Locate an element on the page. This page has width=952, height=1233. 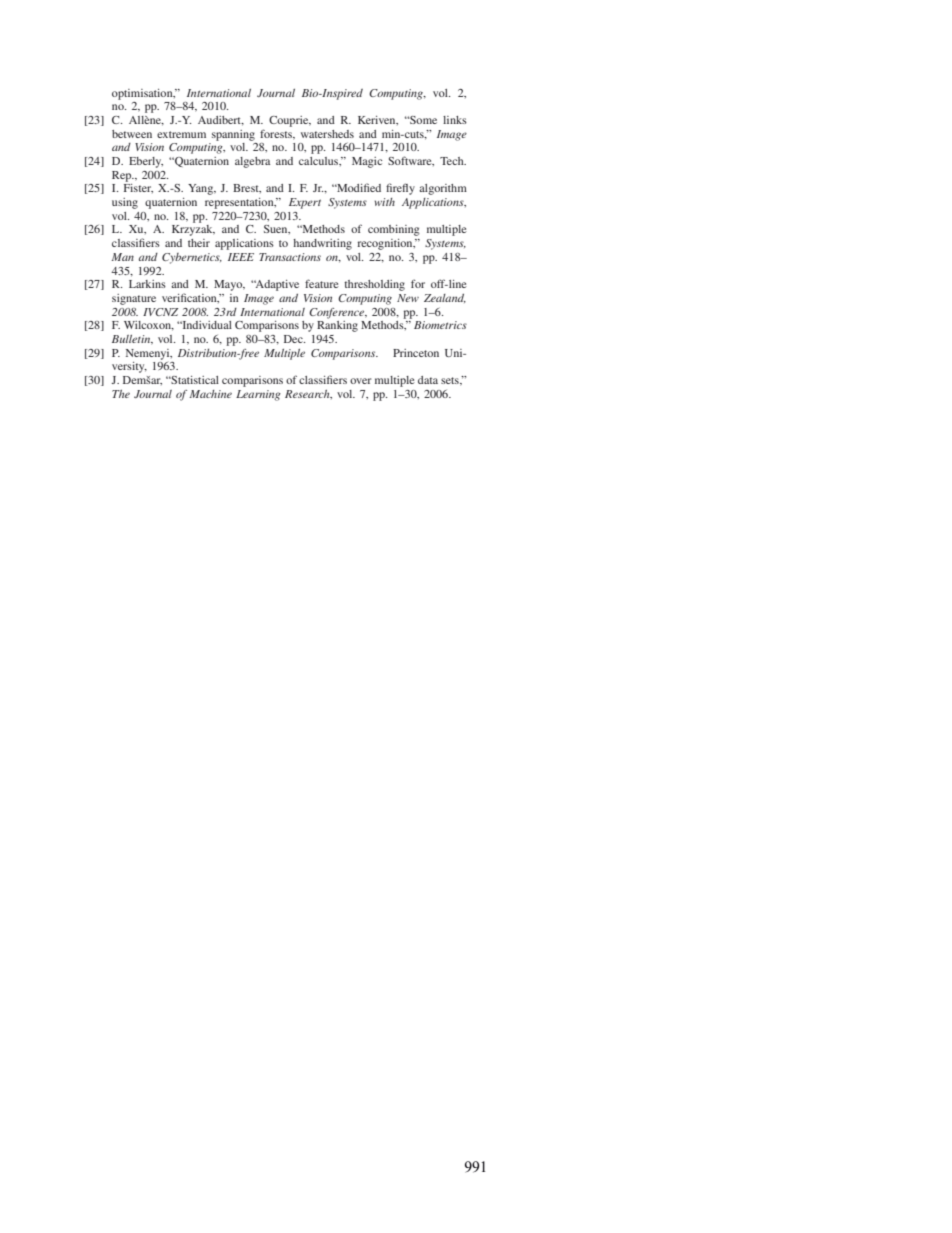
Software is located at coordinates (411, 161).
